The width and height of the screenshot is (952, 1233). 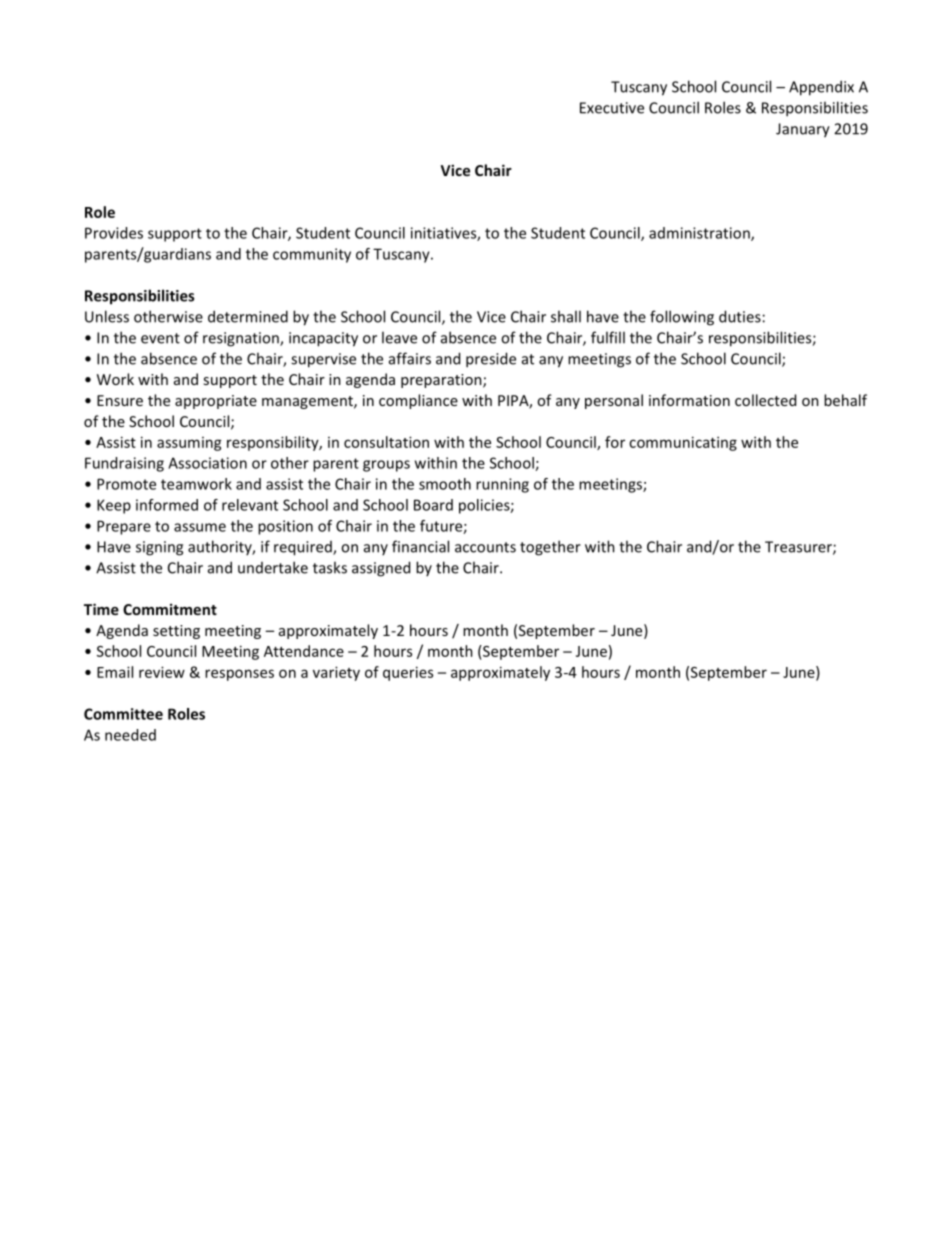 I want to click on community, so click(x=312, y=255).
